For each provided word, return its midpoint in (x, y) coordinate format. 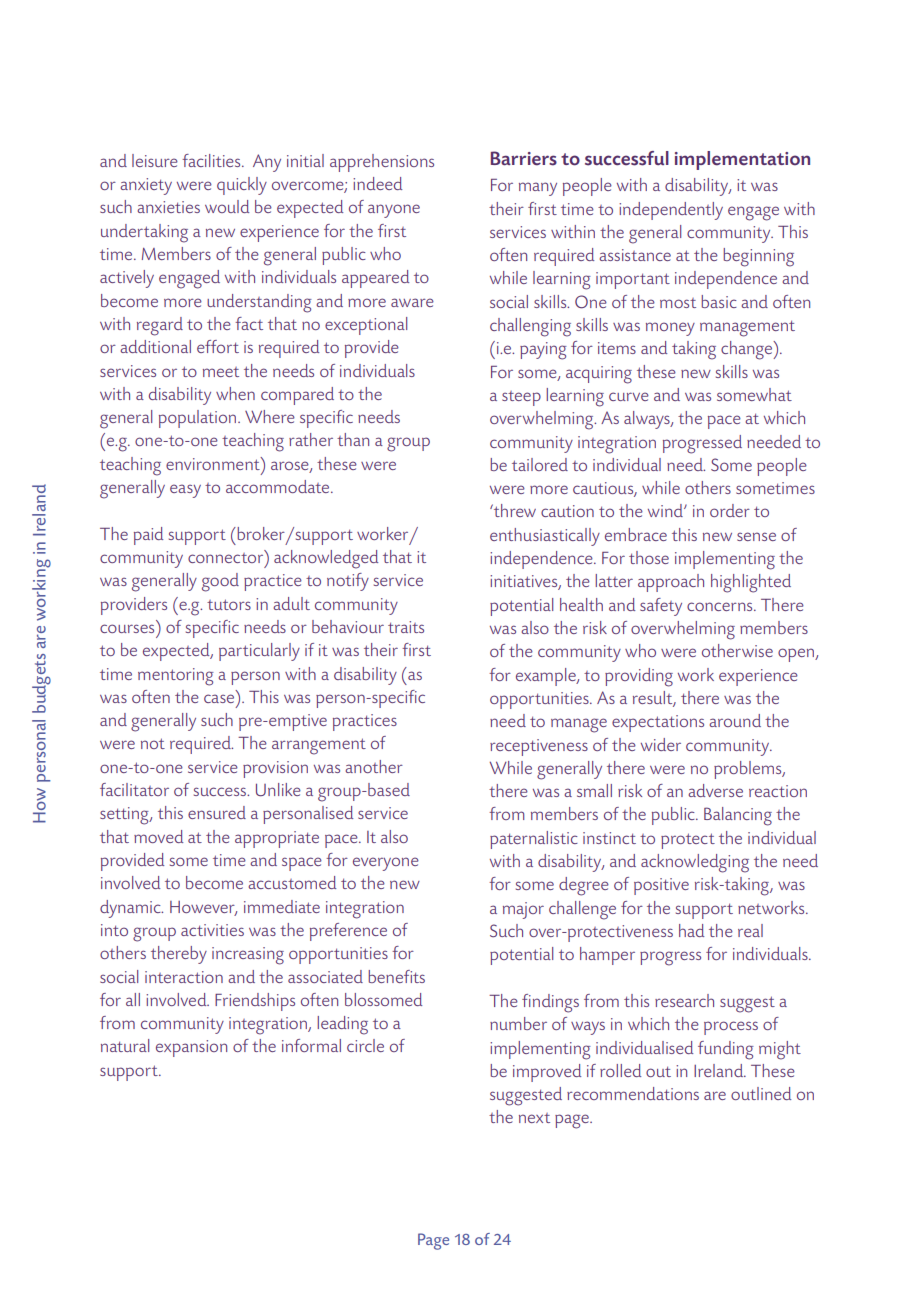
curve (629, 396)
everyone (386, 864)
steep (521, 398)
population (197, 419)
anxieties (168, 207)
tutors (229, 604)
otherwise (737, 650)
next (534, 1118)
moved (158, 836)
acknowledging (695, 863)
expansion (191, 1048)
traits (406, 627)
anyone (394, 211)
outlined (761, 1093)
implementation (742, 160)
